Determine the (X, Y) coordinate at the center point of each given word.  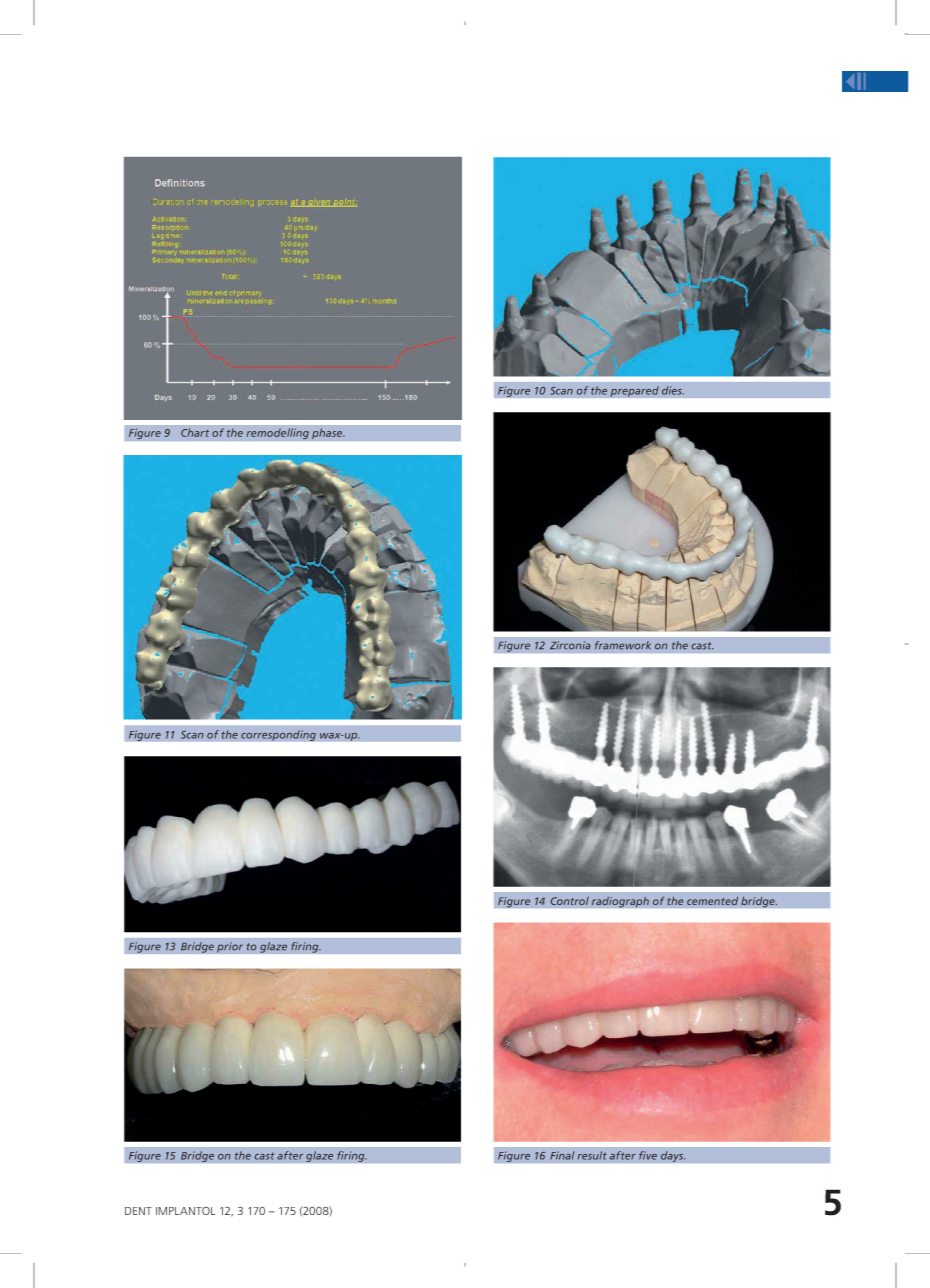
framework (623, 645)
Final (562, 1155)
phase (328, 433)
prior (230, 947)
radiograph (620, 902)
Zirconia (570, 645)
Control (569, 901)
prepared (634, 391)
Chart (195, 432)
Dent (138, 1211)
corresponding (278, 735)
